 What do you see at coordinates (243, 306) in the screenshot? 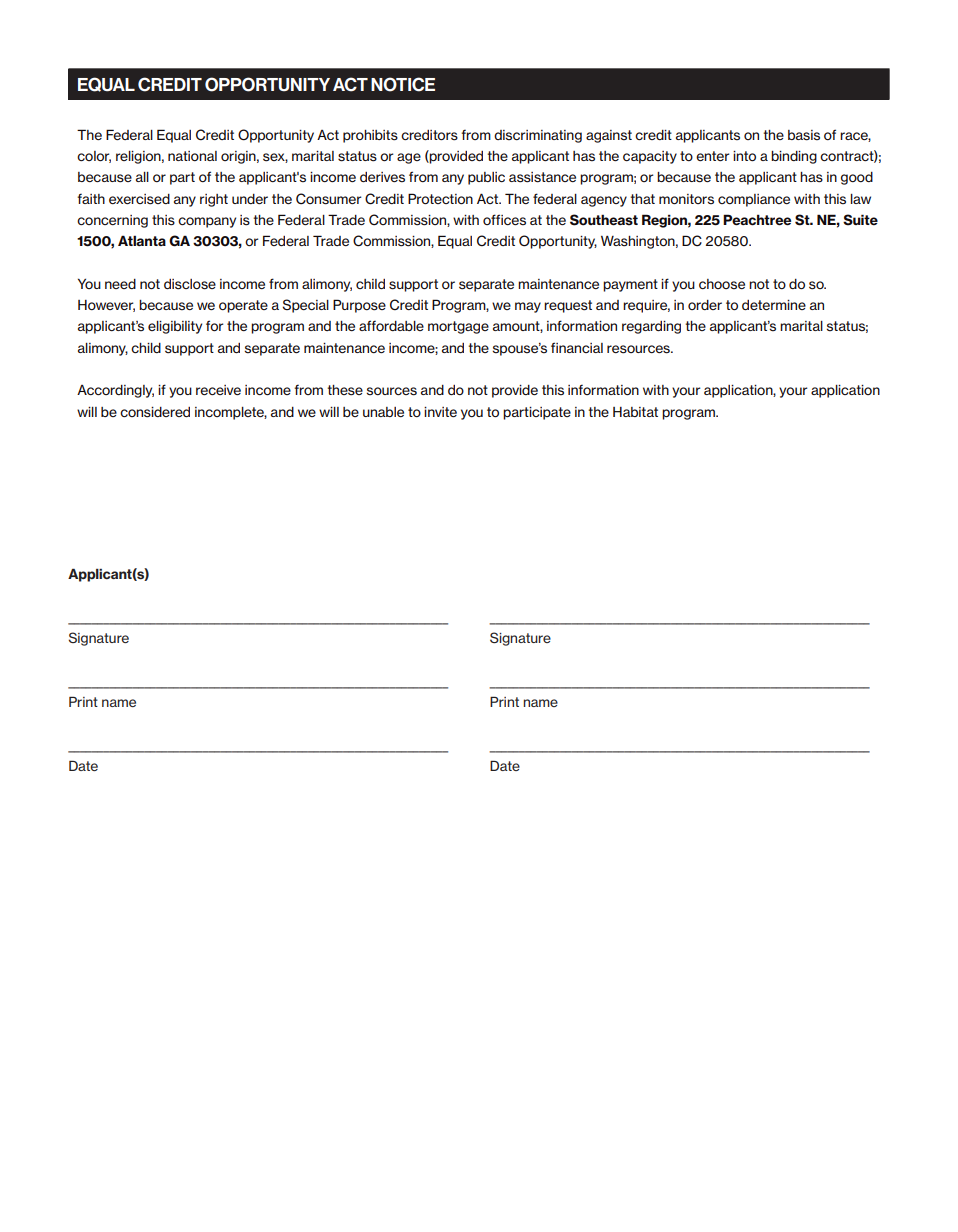
I see `operate` at bounding box center [243, 306].
